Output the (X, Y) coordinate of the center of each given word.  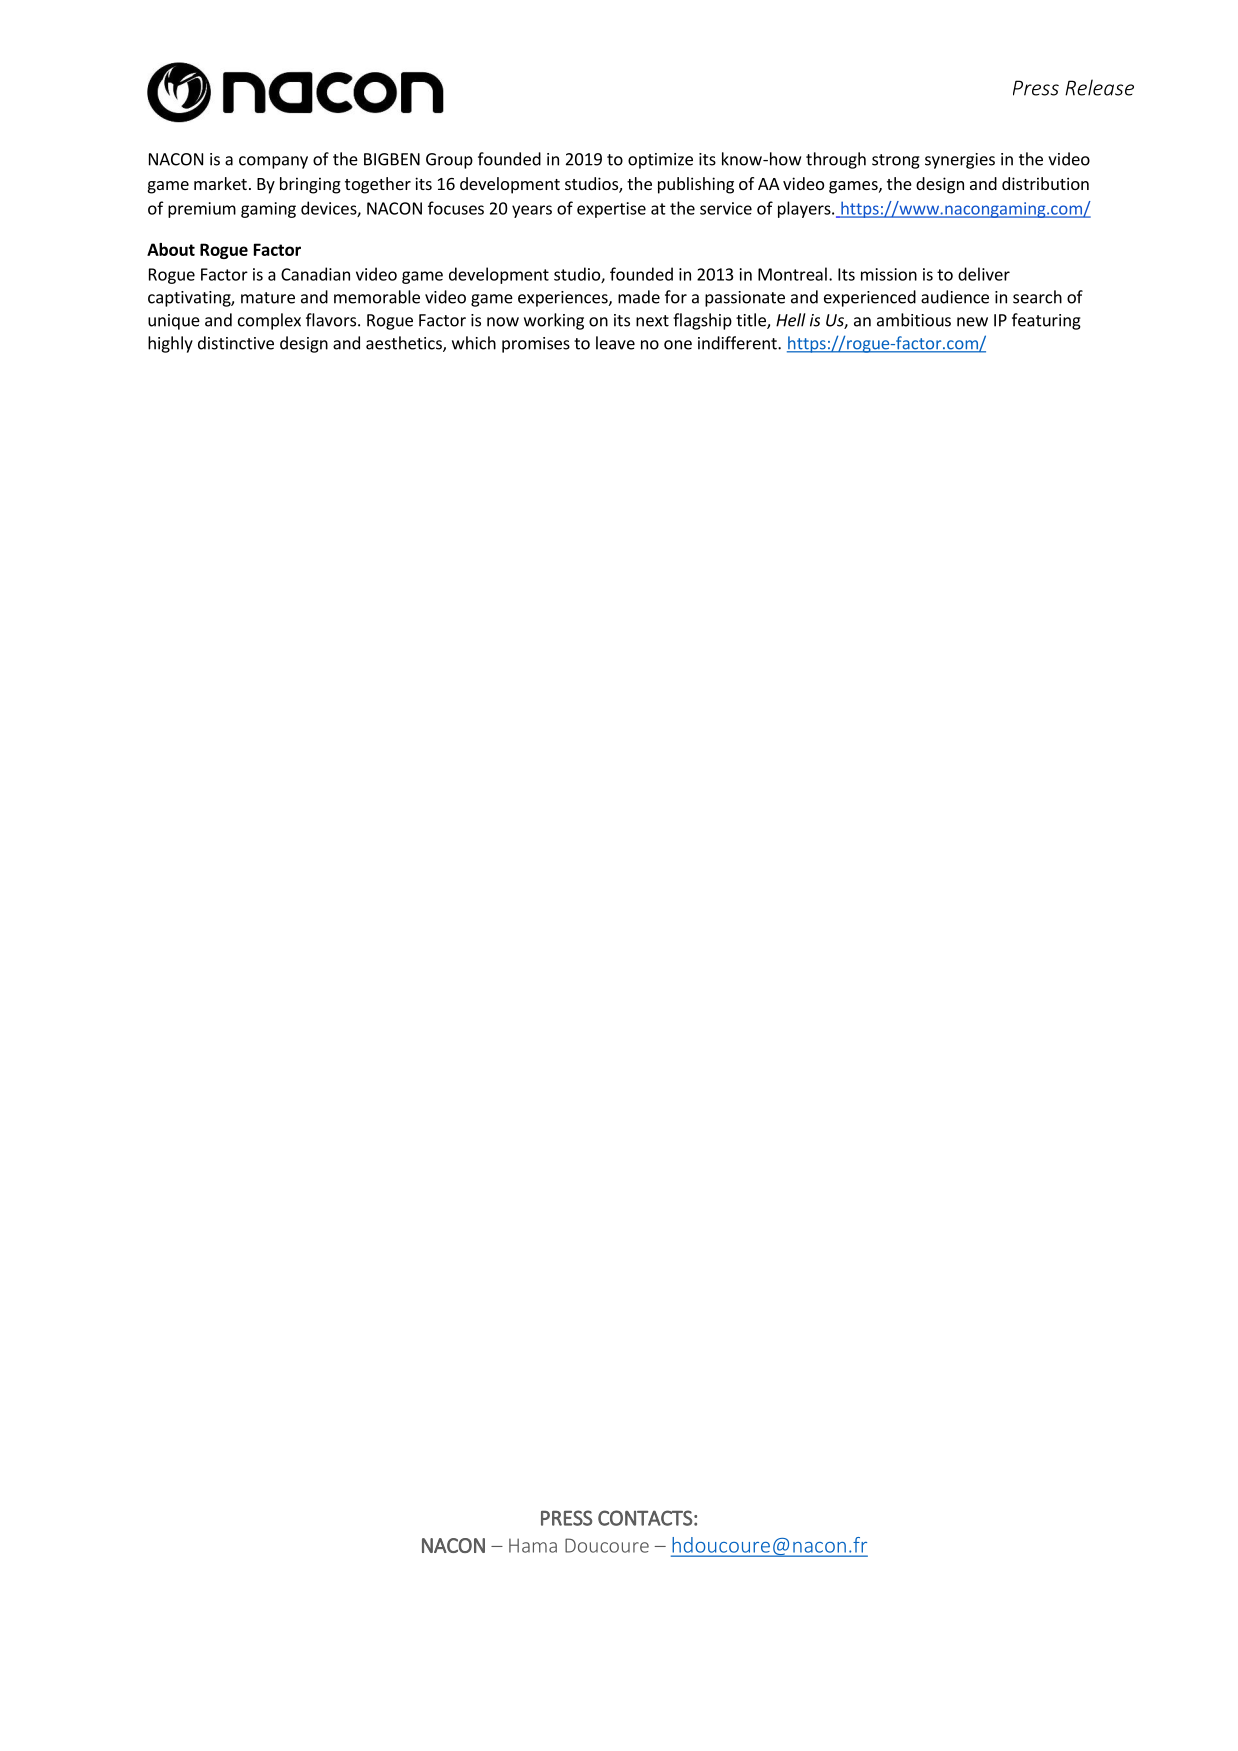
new (972, 322)
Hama (533, 1545)
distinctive (236, 343)
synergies (960, 161)
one (678, 345)
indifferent (738, 343)
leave (615, 343)
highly (170, 344)
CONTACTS (645, 1518)
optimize (660, 161)
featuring (1046, 321)
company (273, 162)
